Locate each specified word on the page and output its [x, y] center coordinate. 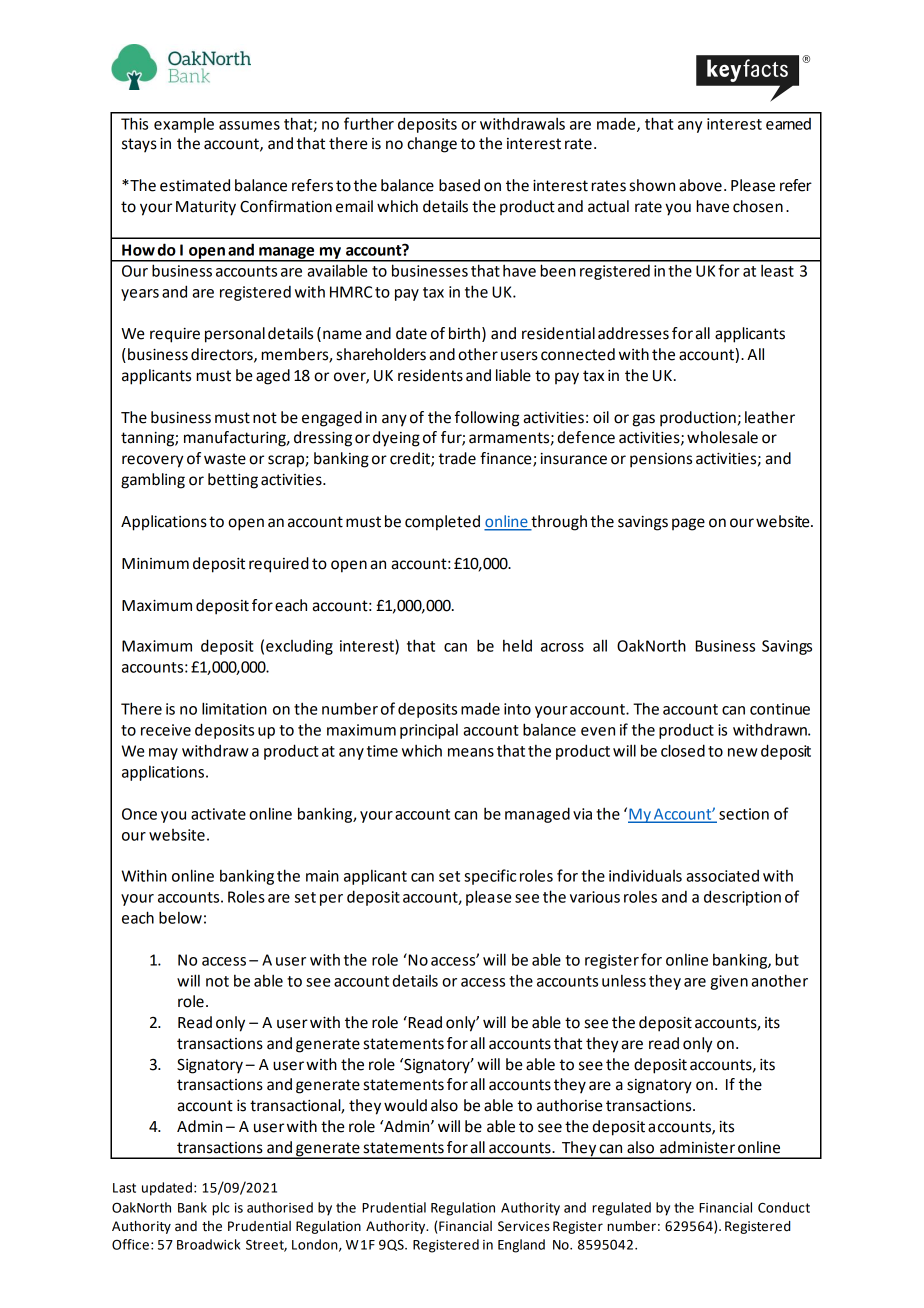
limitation [234, 708]
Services [524, 1226]
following [487, 419]
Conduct [784, 1207]
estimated [195, 185]
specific [490, 877]
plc [221, 1209]
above [700, 185]
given [729, 982]
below [180, 917]
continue [780, 709]
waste [225, 459]
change [432, 145]
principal [429, 731]
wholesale [722, 437]
